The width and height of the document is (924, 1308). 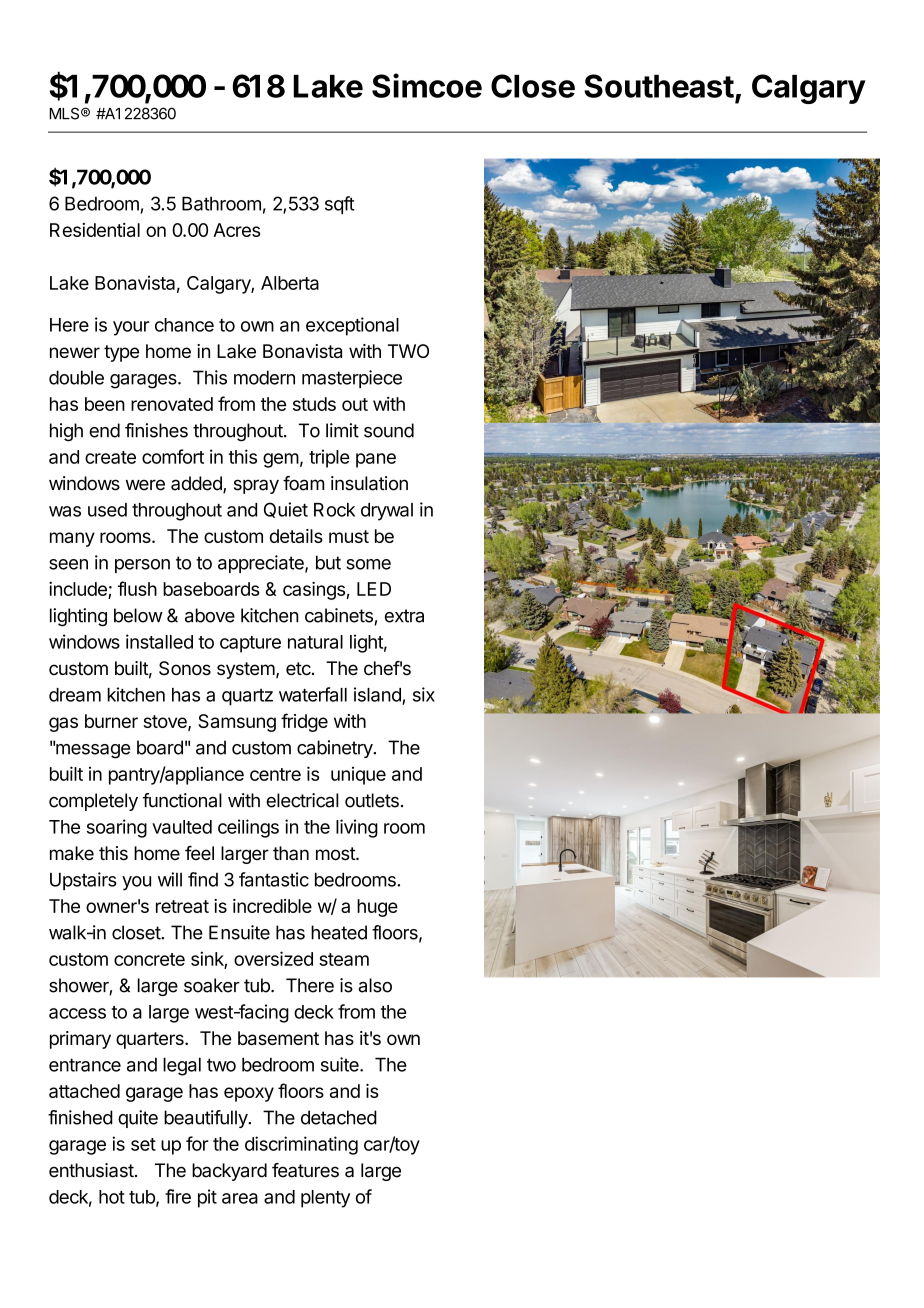 What do you see at coordinates (375, 985) in the document?
I see `also` at bounding box center [375, 985].
